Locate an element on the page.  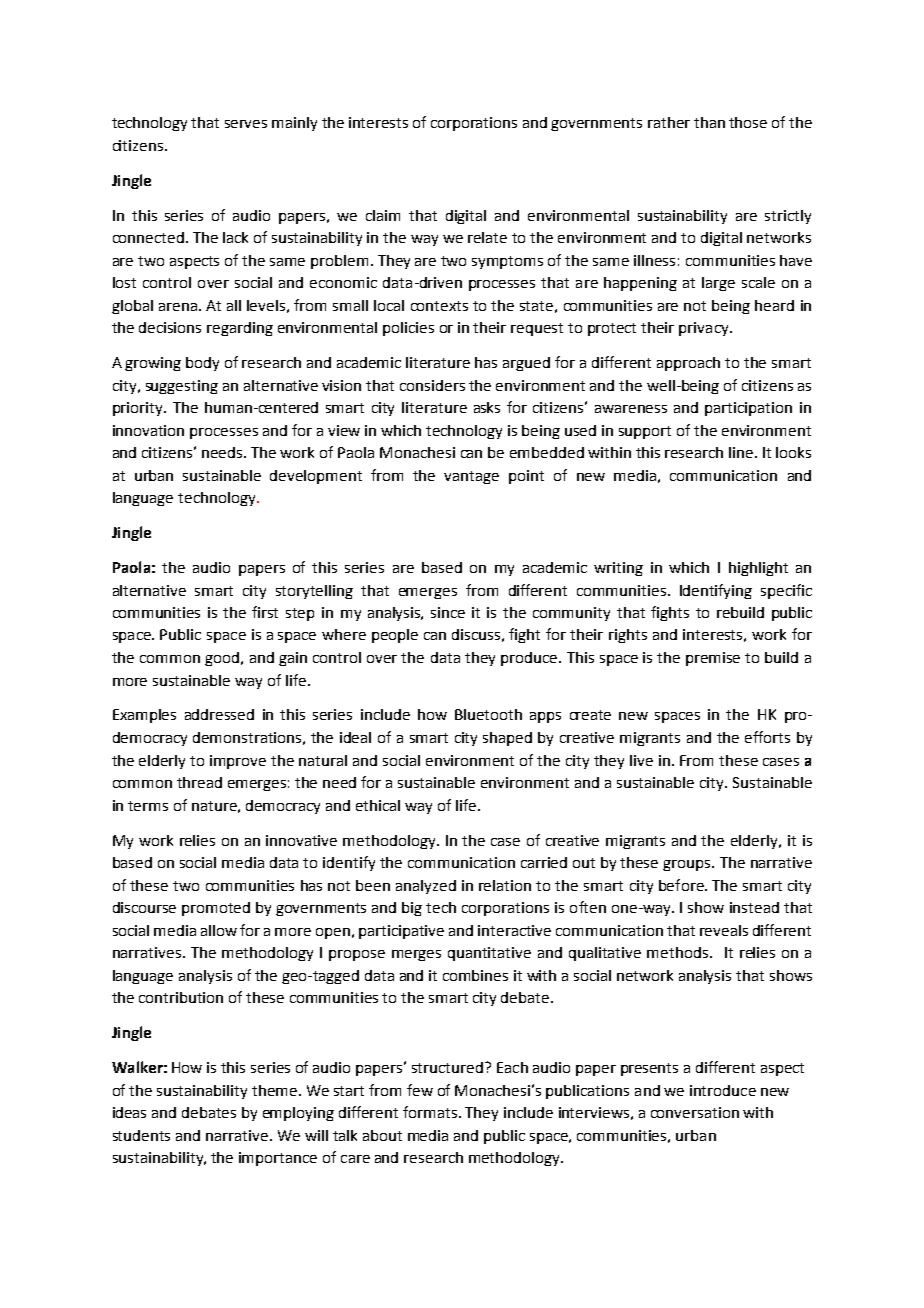
quantitative is located at coordinates (489, 954).
